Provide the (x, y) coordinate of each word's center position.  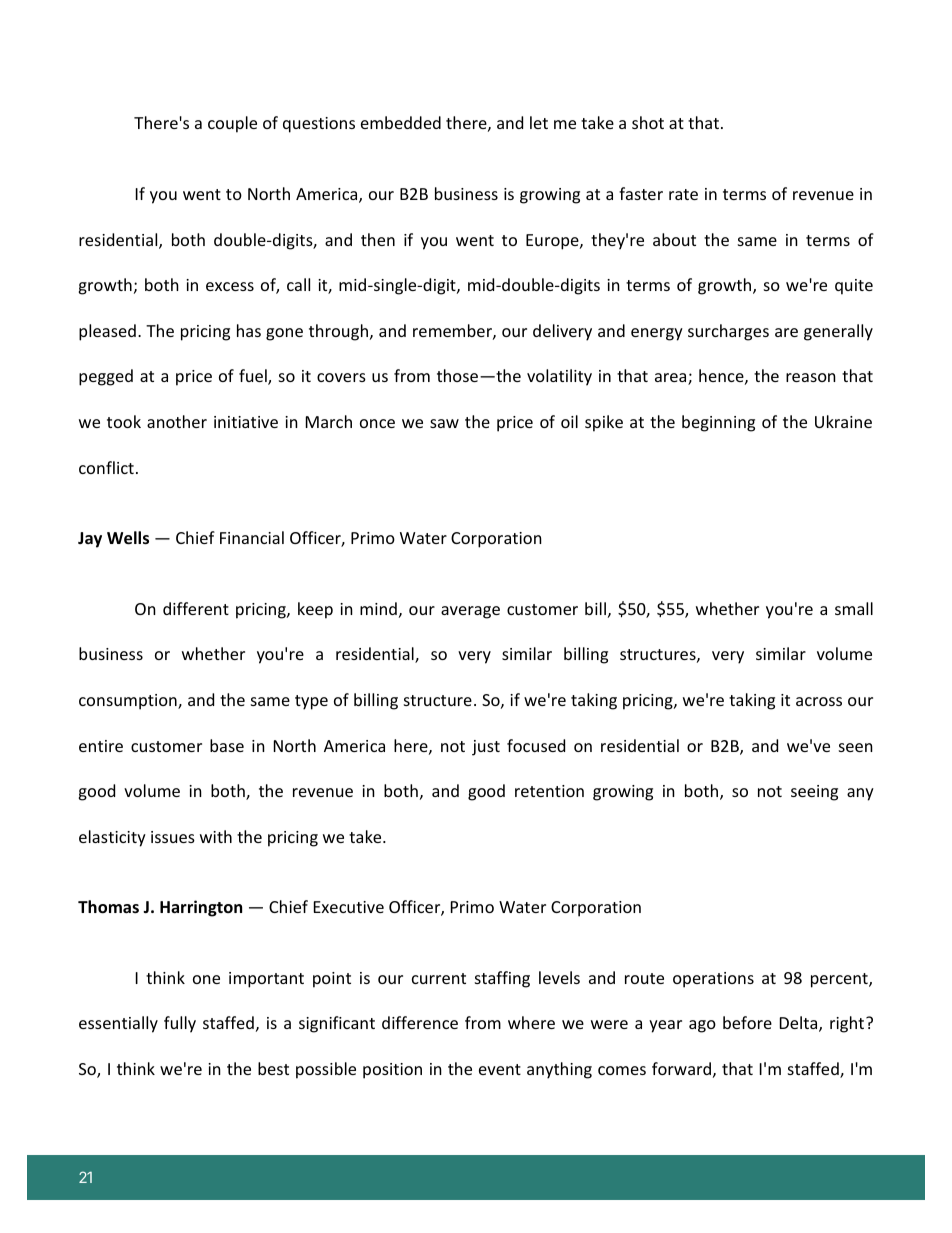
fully (180, 1024)
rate (683, 194)
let (539, 122)
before (747, 1022)
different (196, 608)
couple (232, 124)
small (854, 608)
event (500, 1069)
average (470, 612)
